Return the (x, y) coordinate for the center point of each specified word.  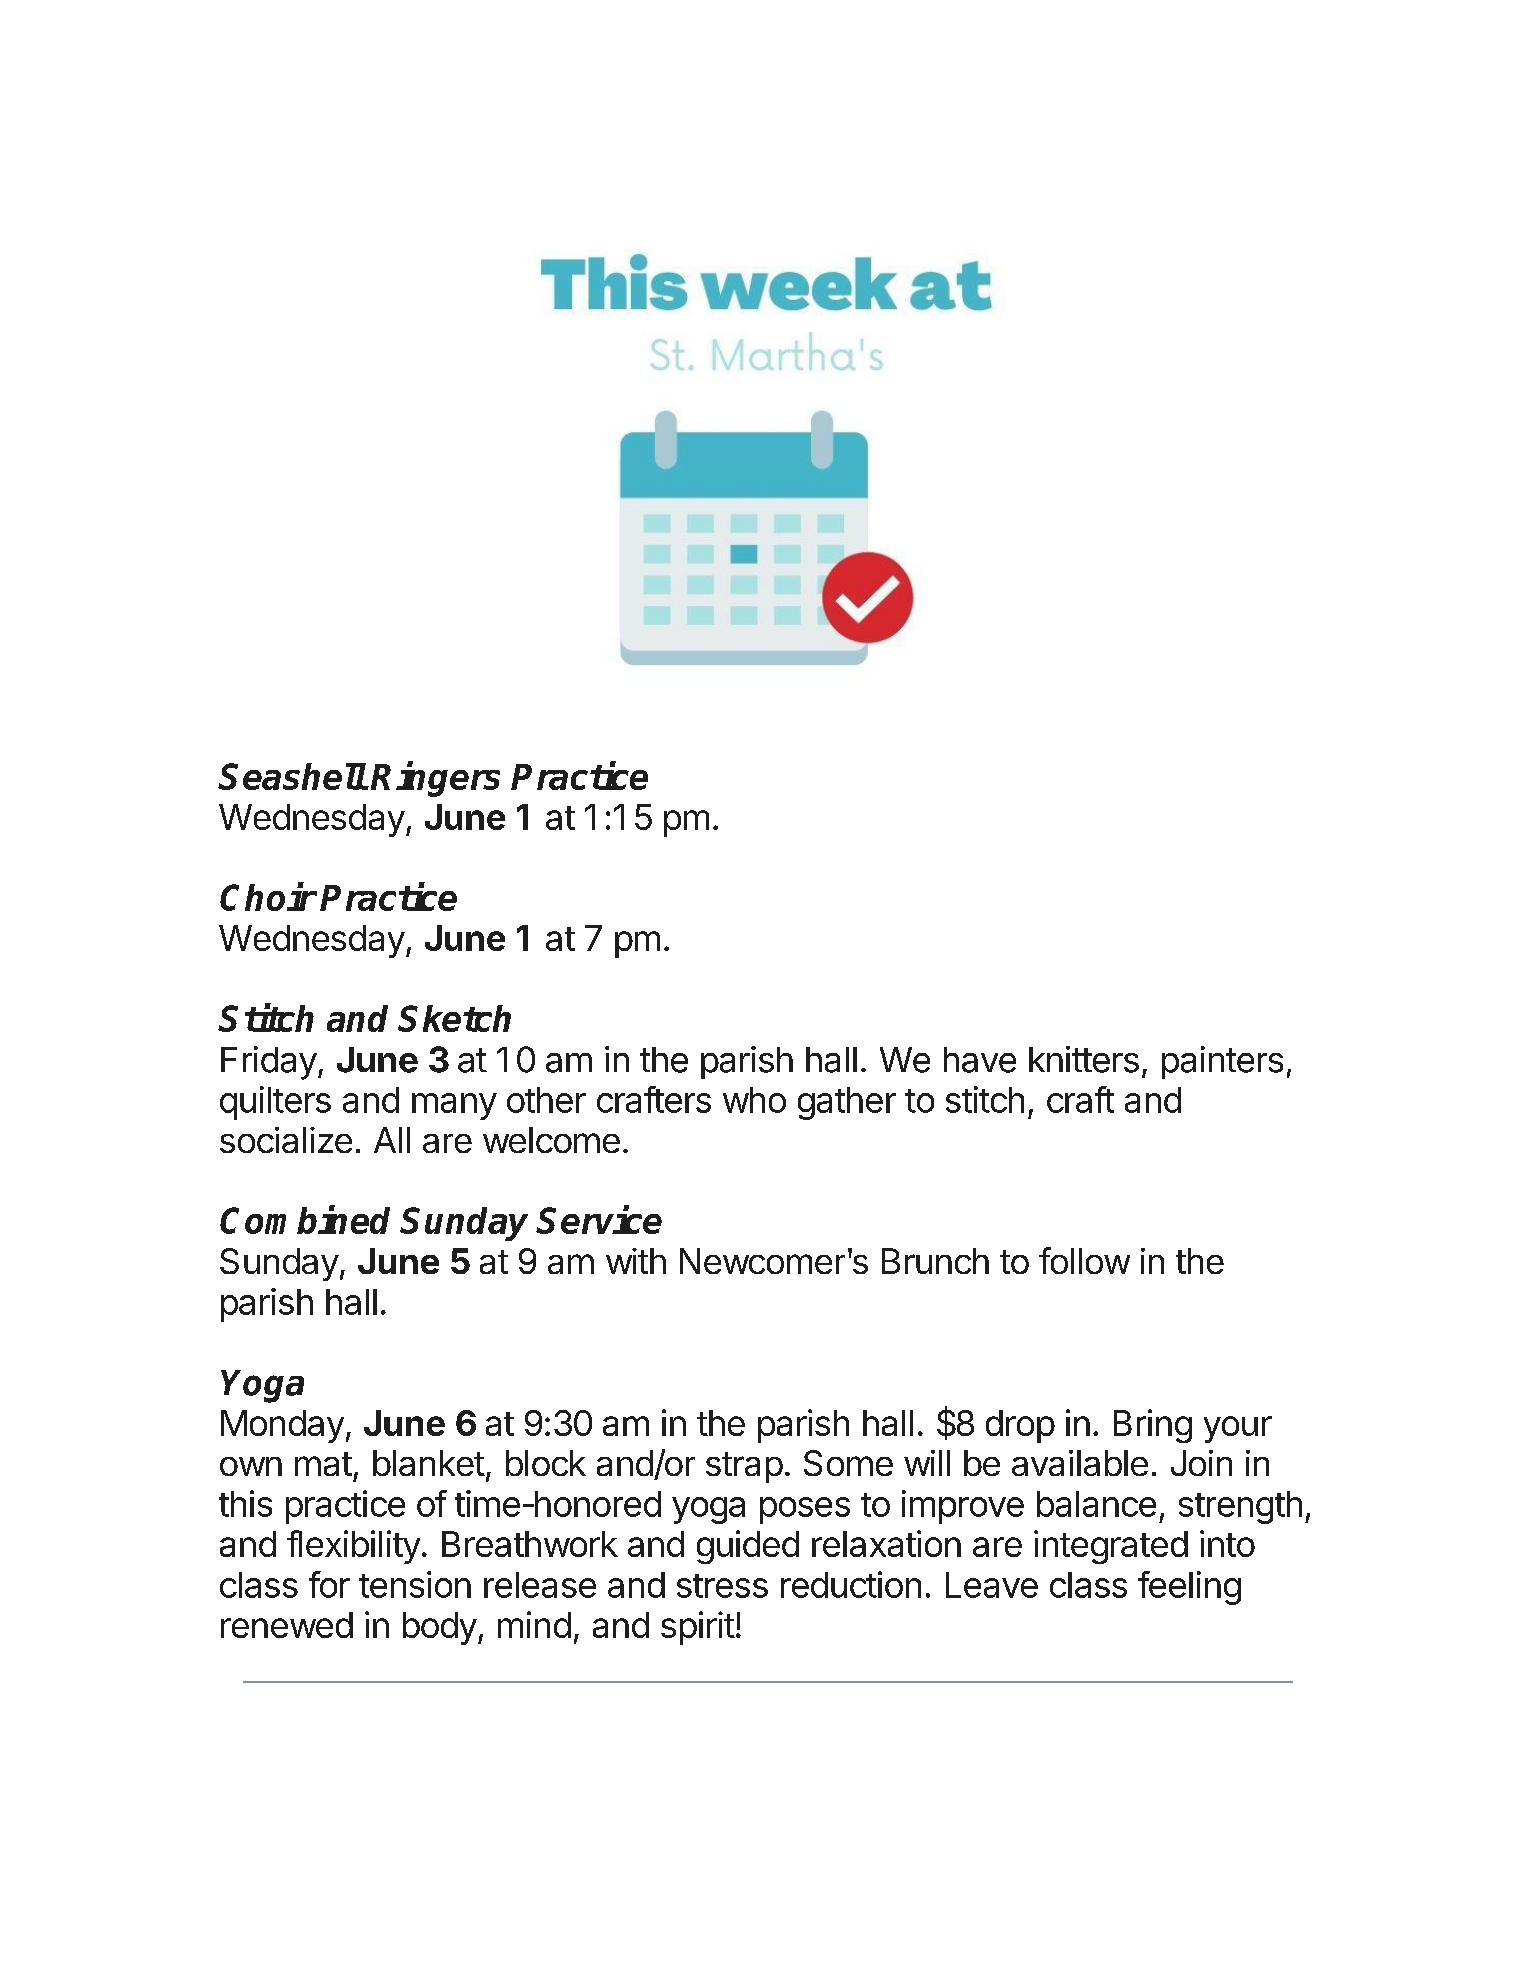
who (754, 1100)
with (636, 1261)
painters (1222, 1062)
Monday (282, 1426)
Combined (305, 1219)
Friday (269, 1063)
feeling (1189, 1588)
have (980, 1060)
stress (722, 1586)
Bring (1153, 1426)
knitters (1084, 1059)
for (329, 1584)
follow (1084, 1260)
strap (744, 1467)
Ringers (435, 779)
